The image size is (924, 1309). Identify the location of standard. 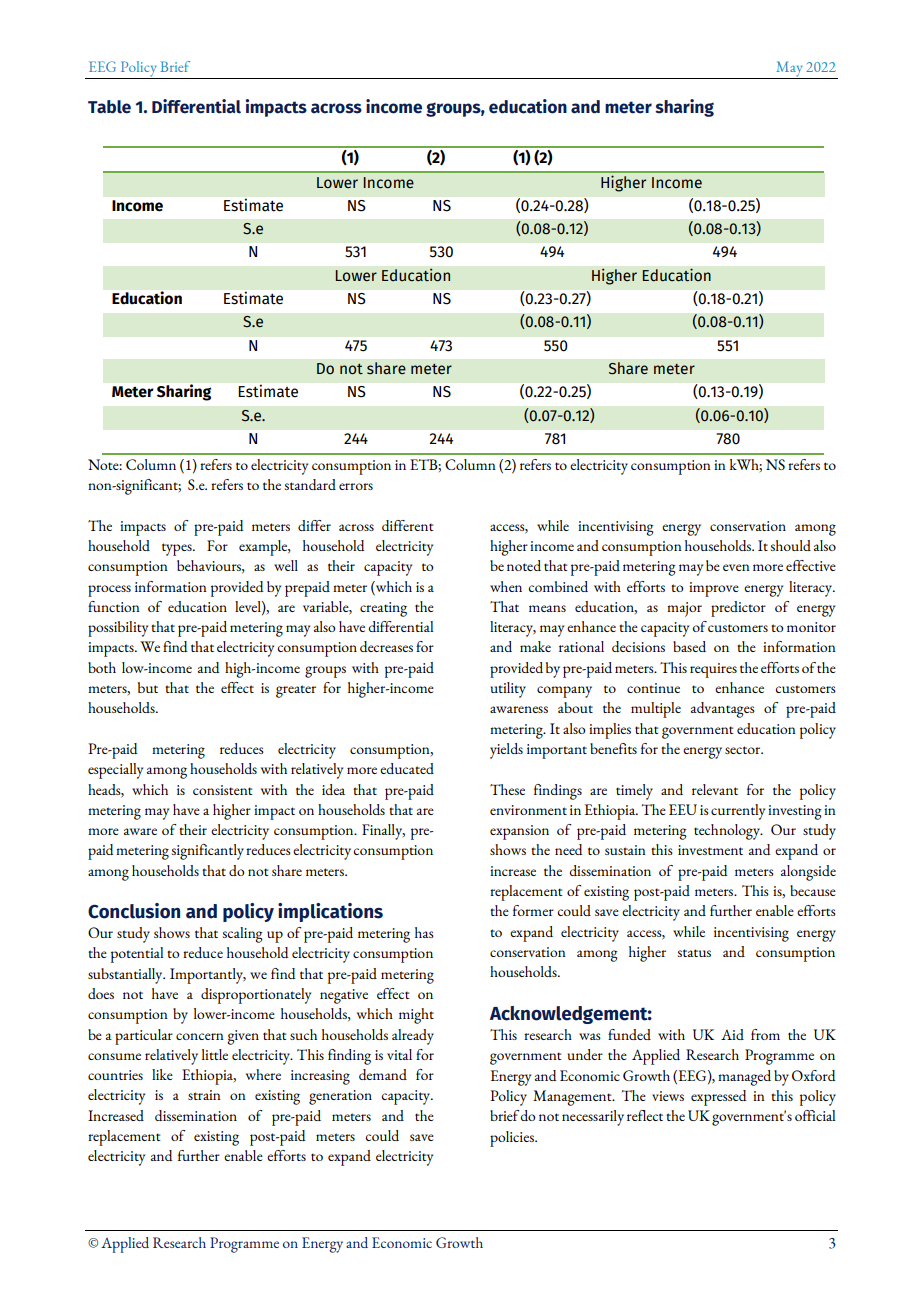
(310, 484).
